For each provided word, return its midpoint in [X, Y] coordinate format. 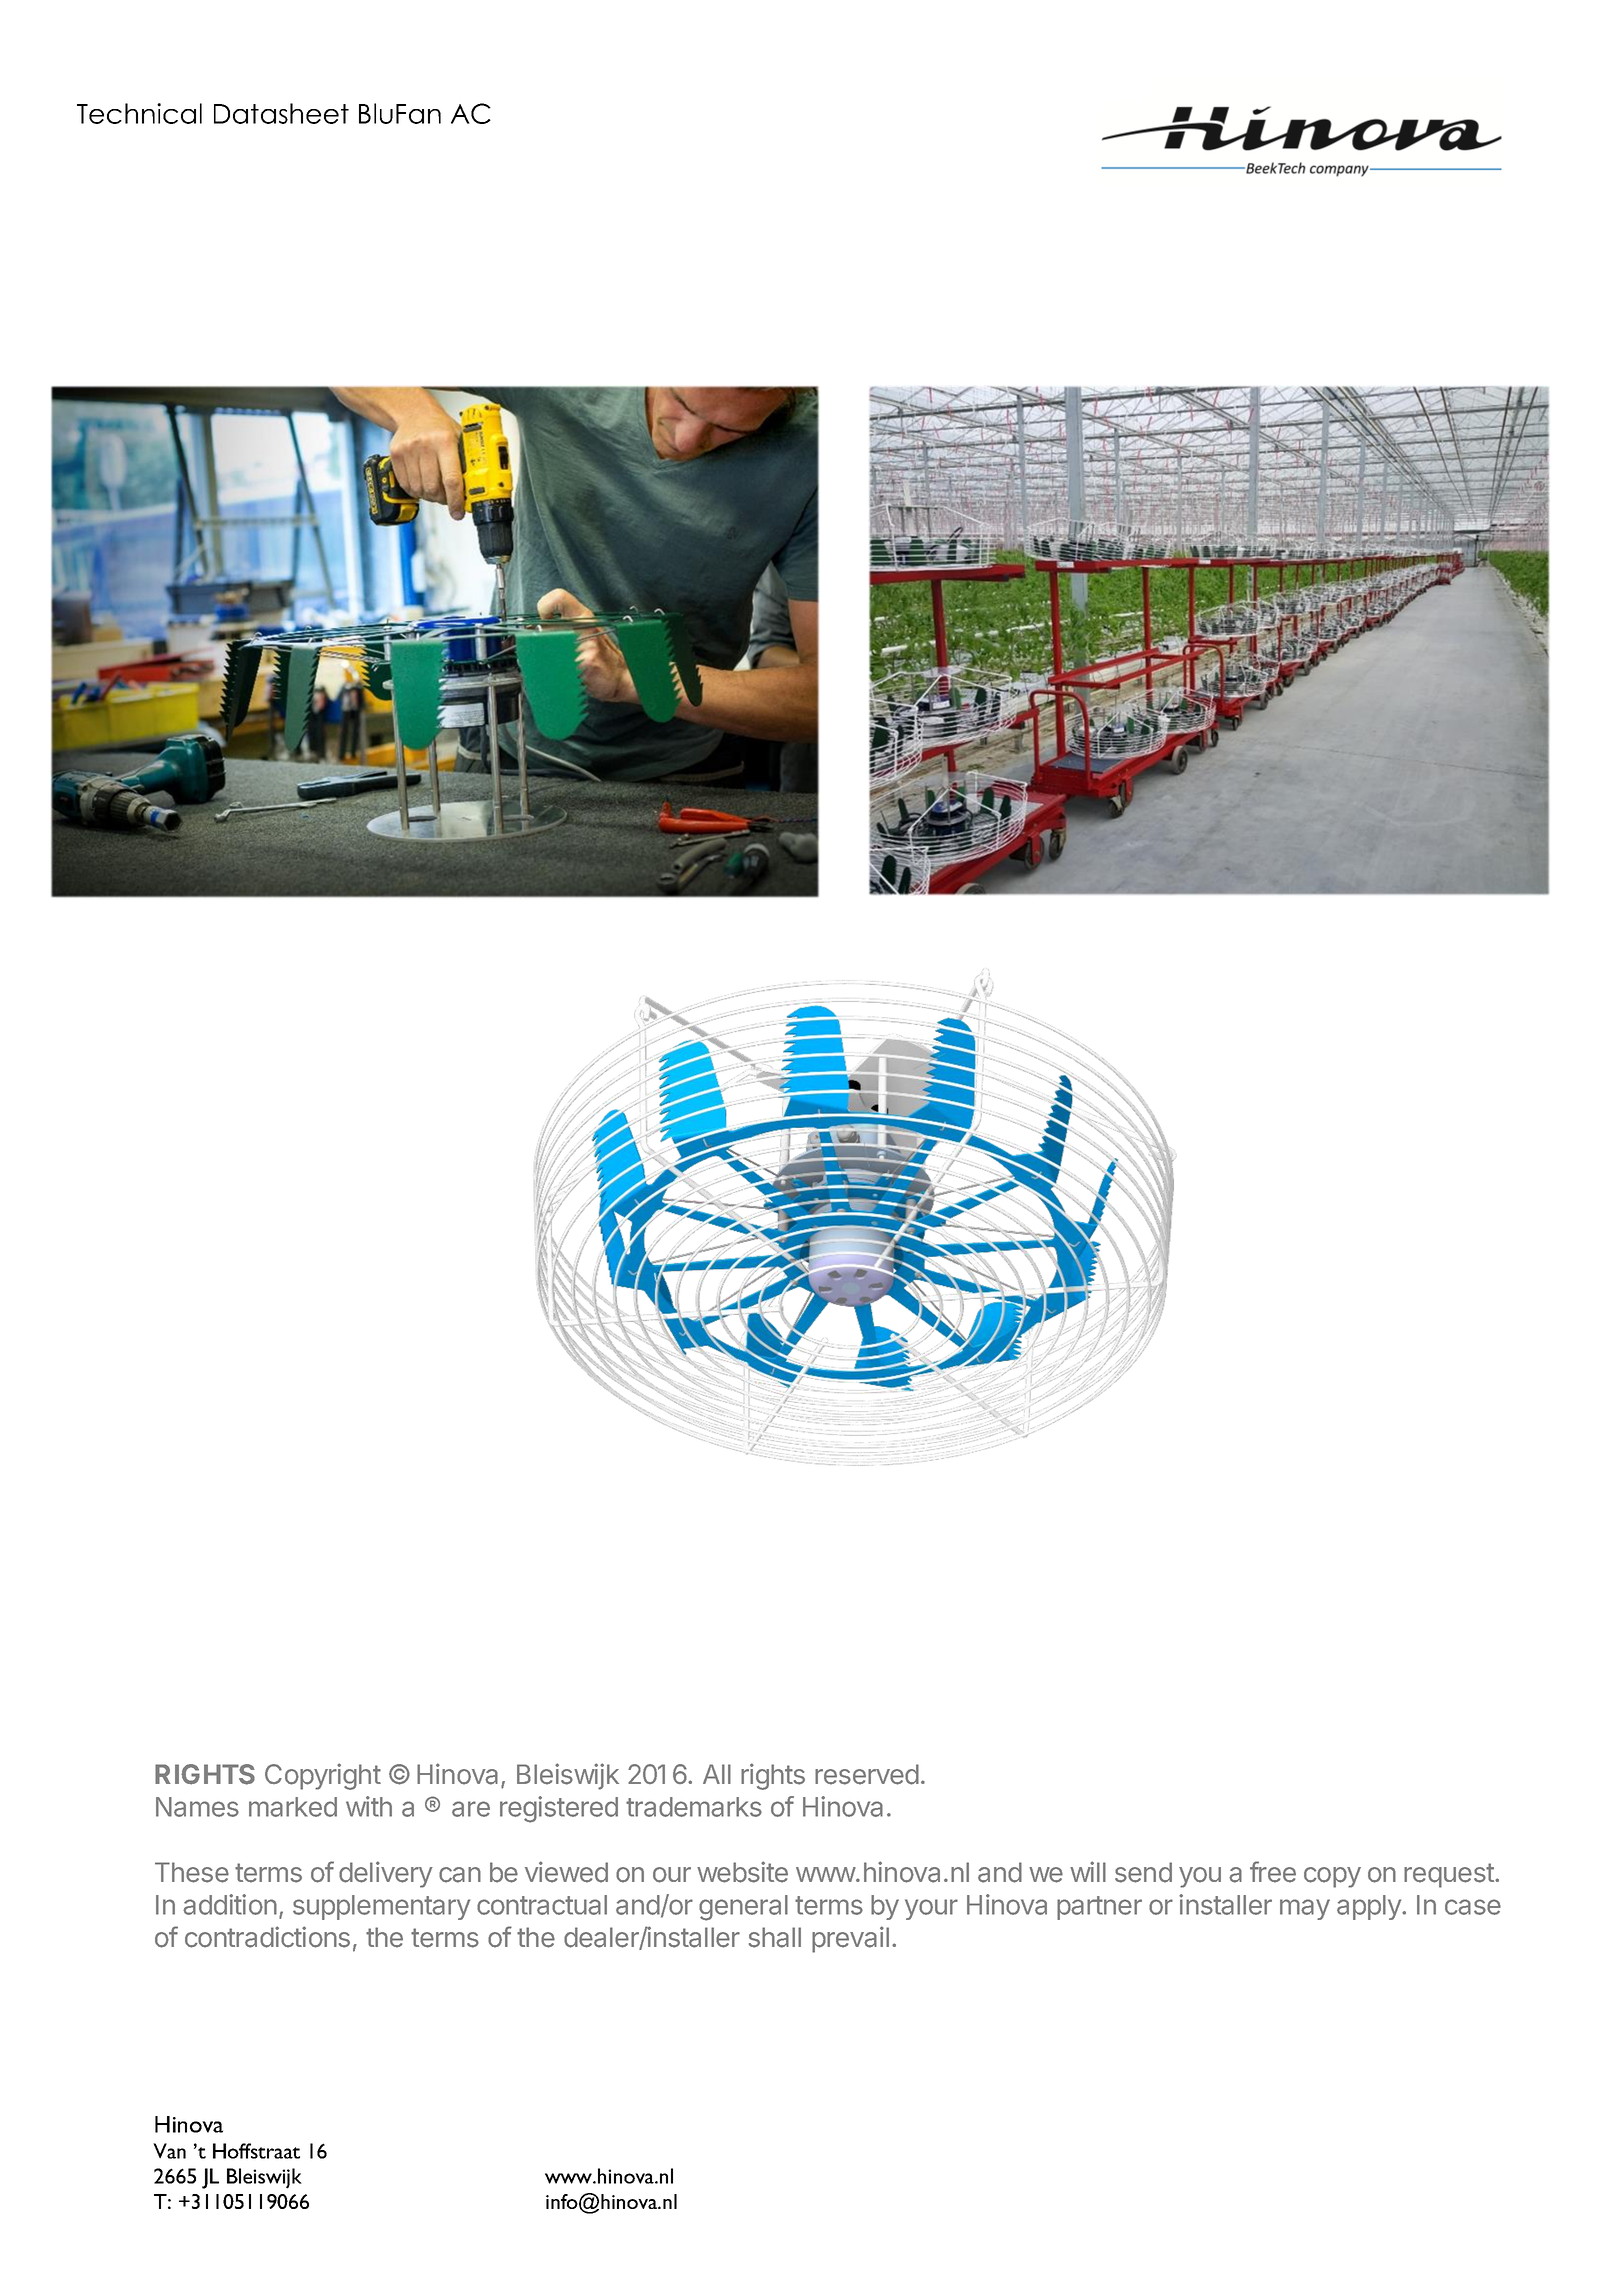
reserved [867, 1774]
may [1305, 1909]
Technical [139, 113]
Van [169, 2151]
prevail [850, 1939]
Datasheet [281, 113]
